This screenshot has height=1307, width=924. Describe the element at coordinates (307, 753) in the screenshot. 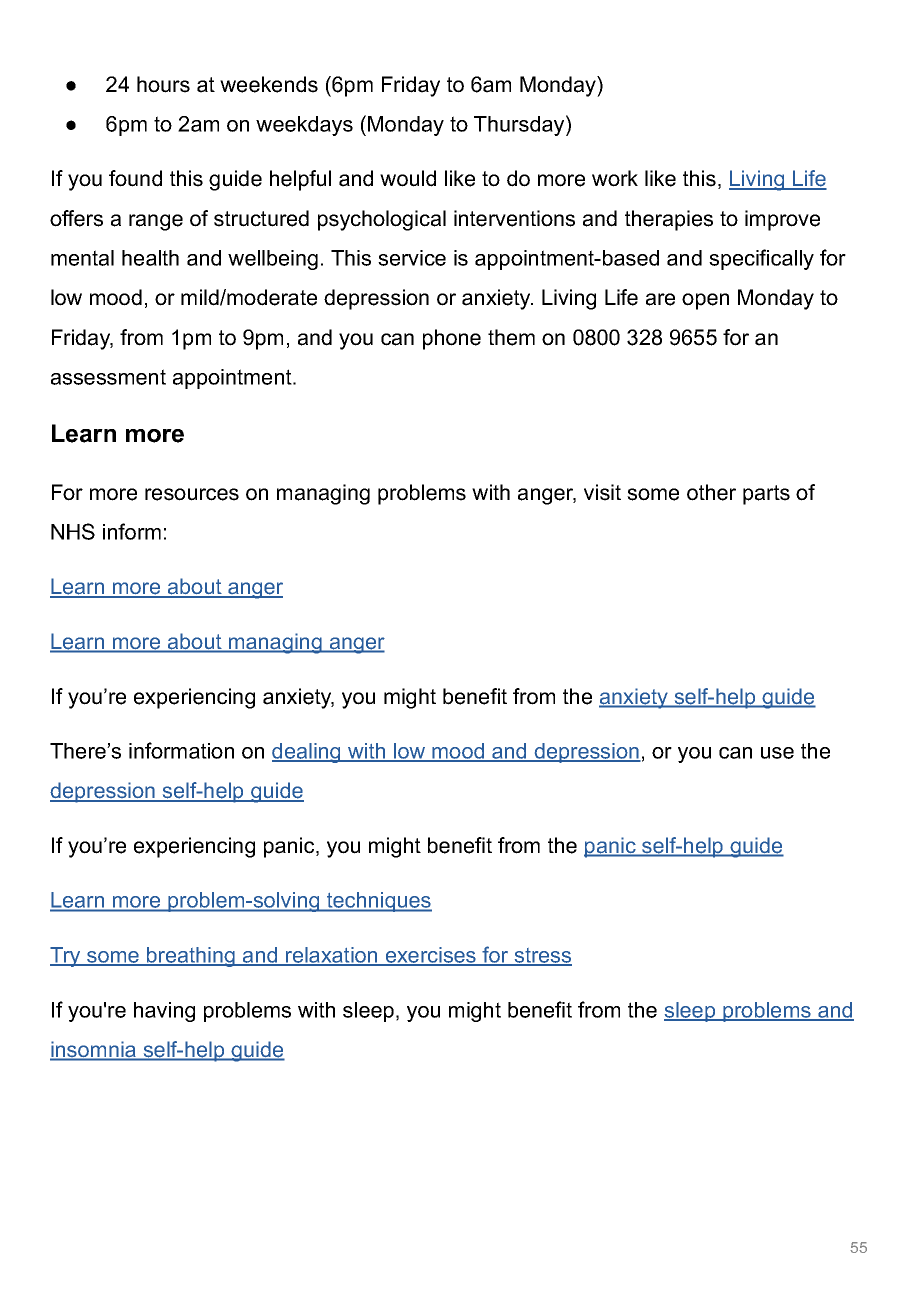

I see `dealing` at that location.
